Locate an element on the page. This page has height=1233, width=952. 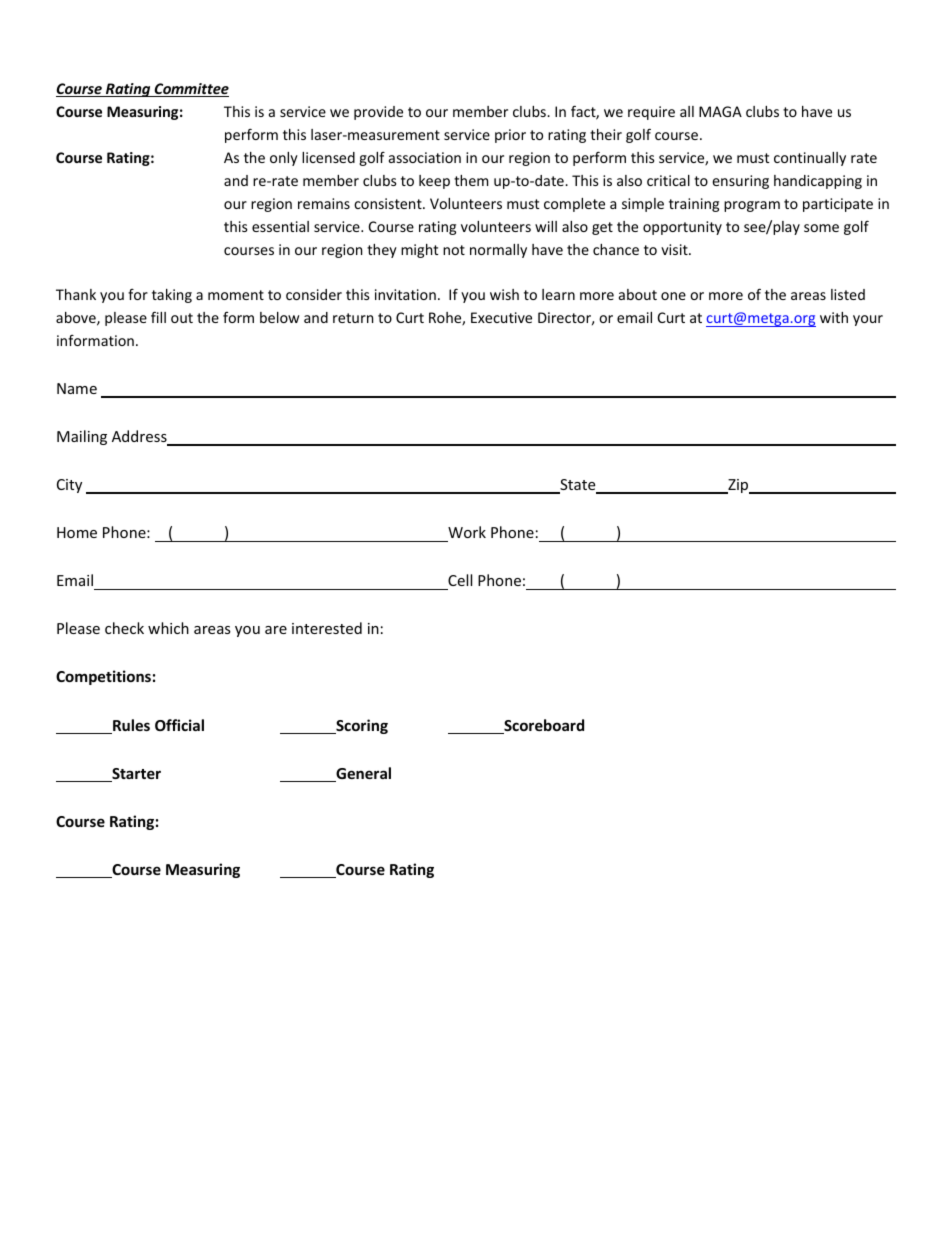
fill is located at coordinates (158, 317).
